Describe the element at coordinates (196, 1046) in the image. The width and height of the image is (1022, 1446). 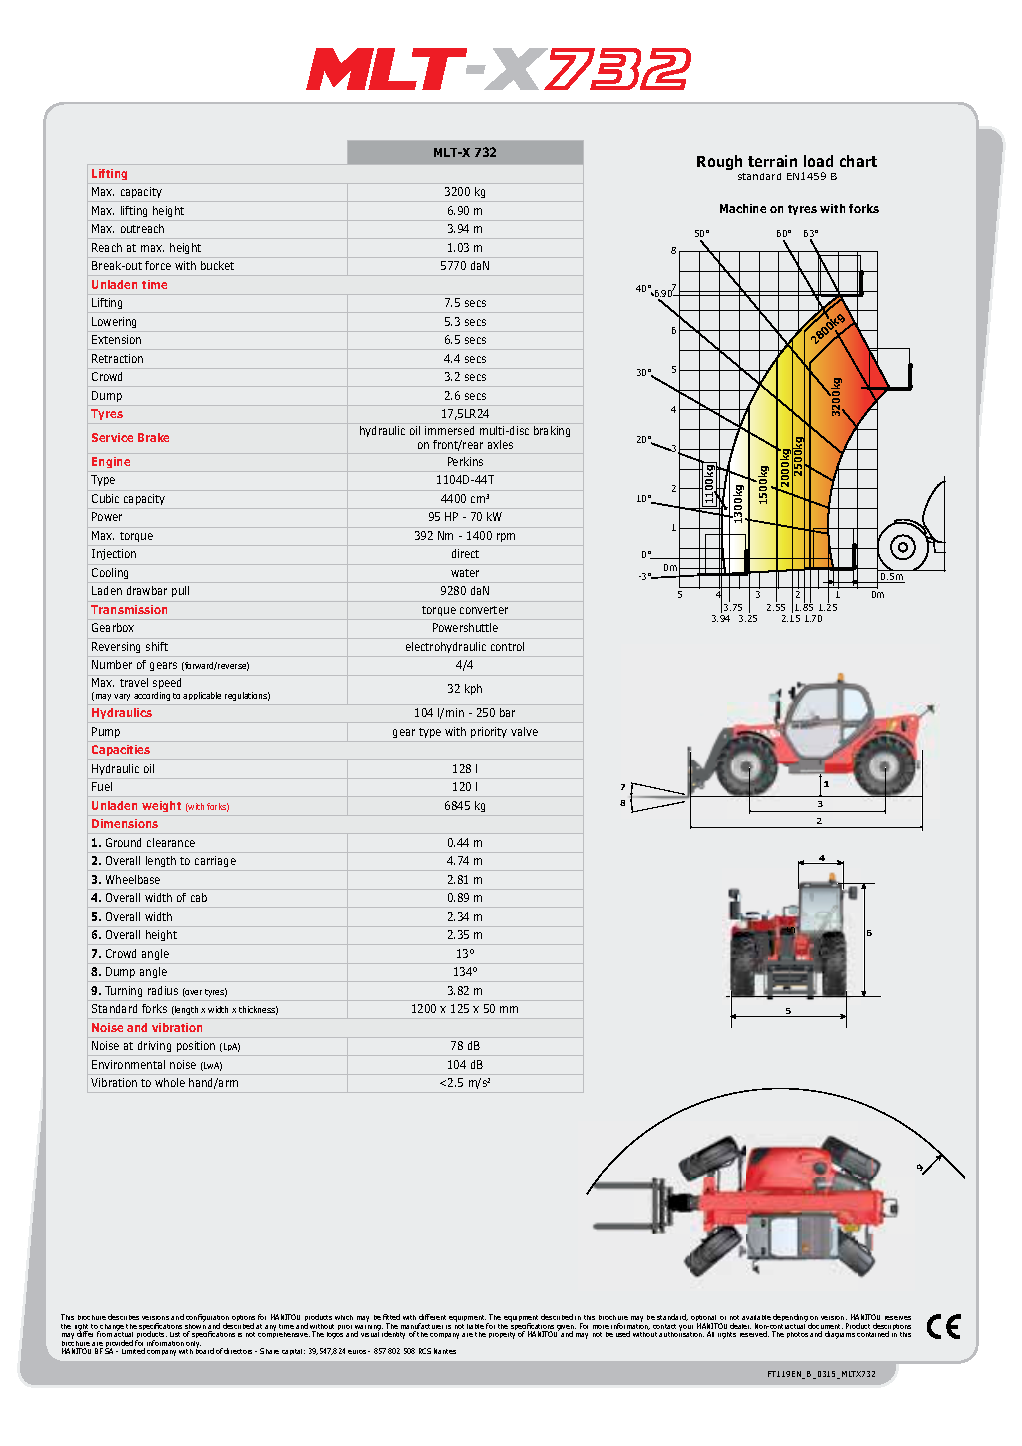
I see `position` at that location.
